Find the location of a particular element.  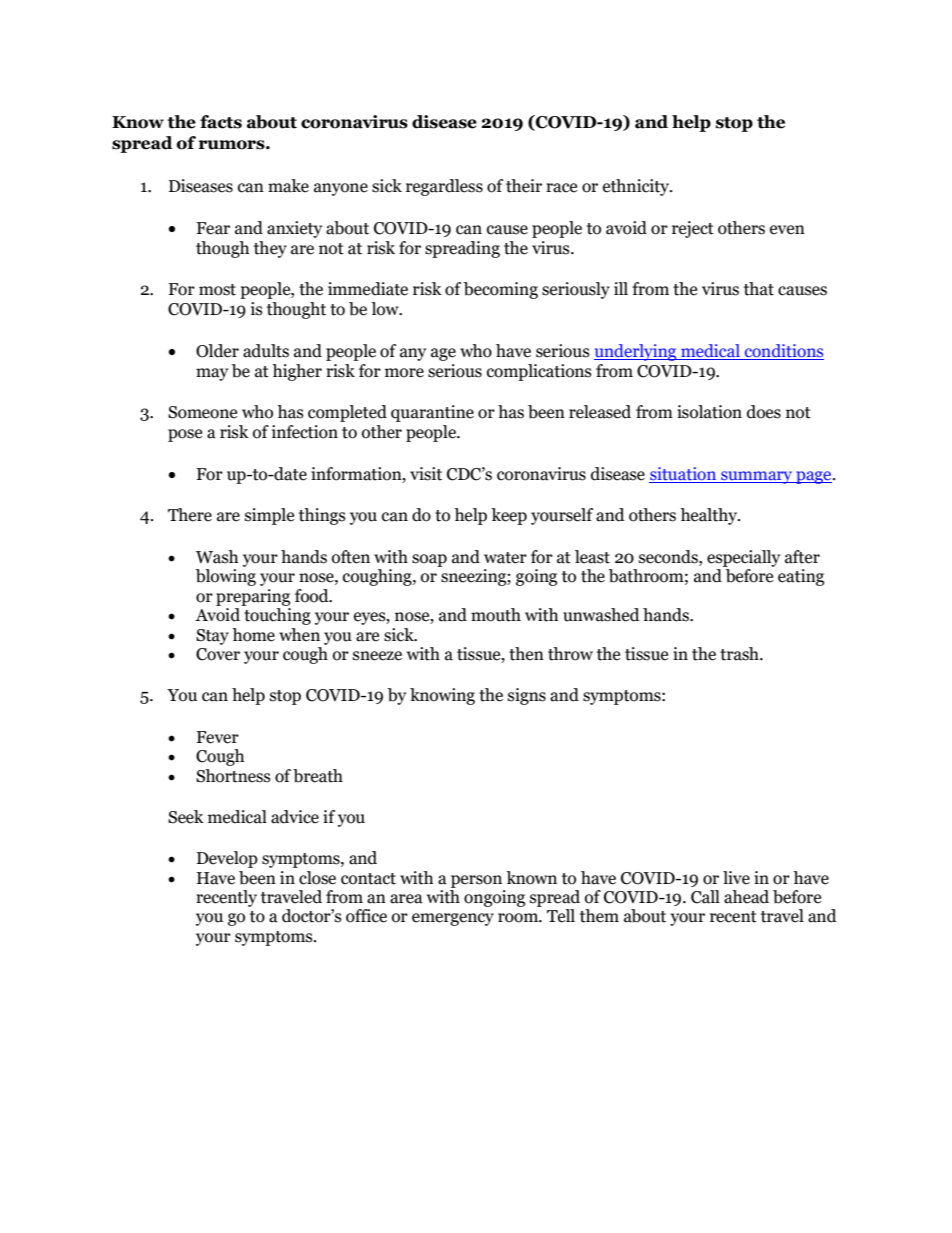

their is located at coordinates (524, 186).
